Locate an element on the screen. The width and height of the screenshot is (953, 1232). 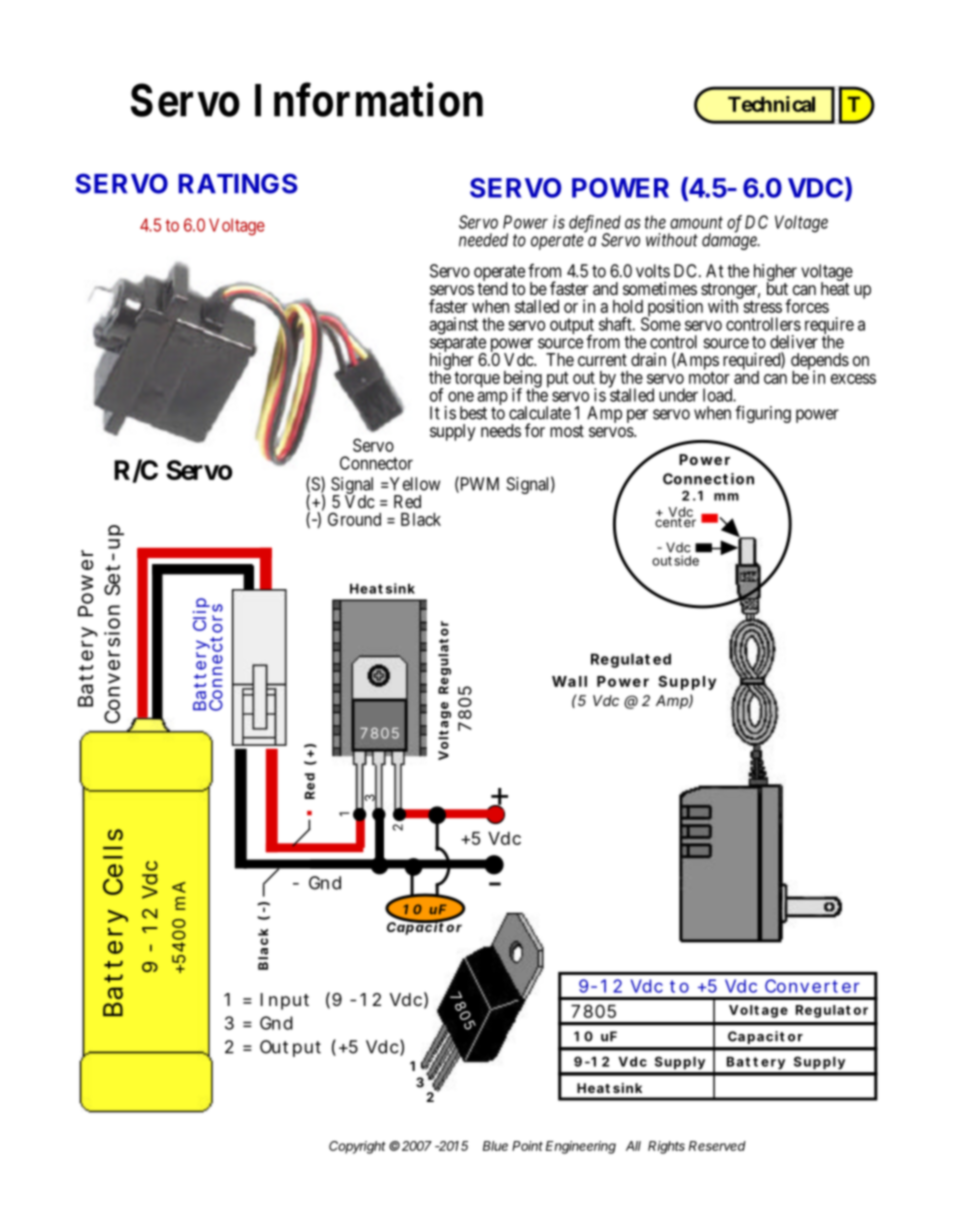
Copyright is located at coordinates (357, 1147).
